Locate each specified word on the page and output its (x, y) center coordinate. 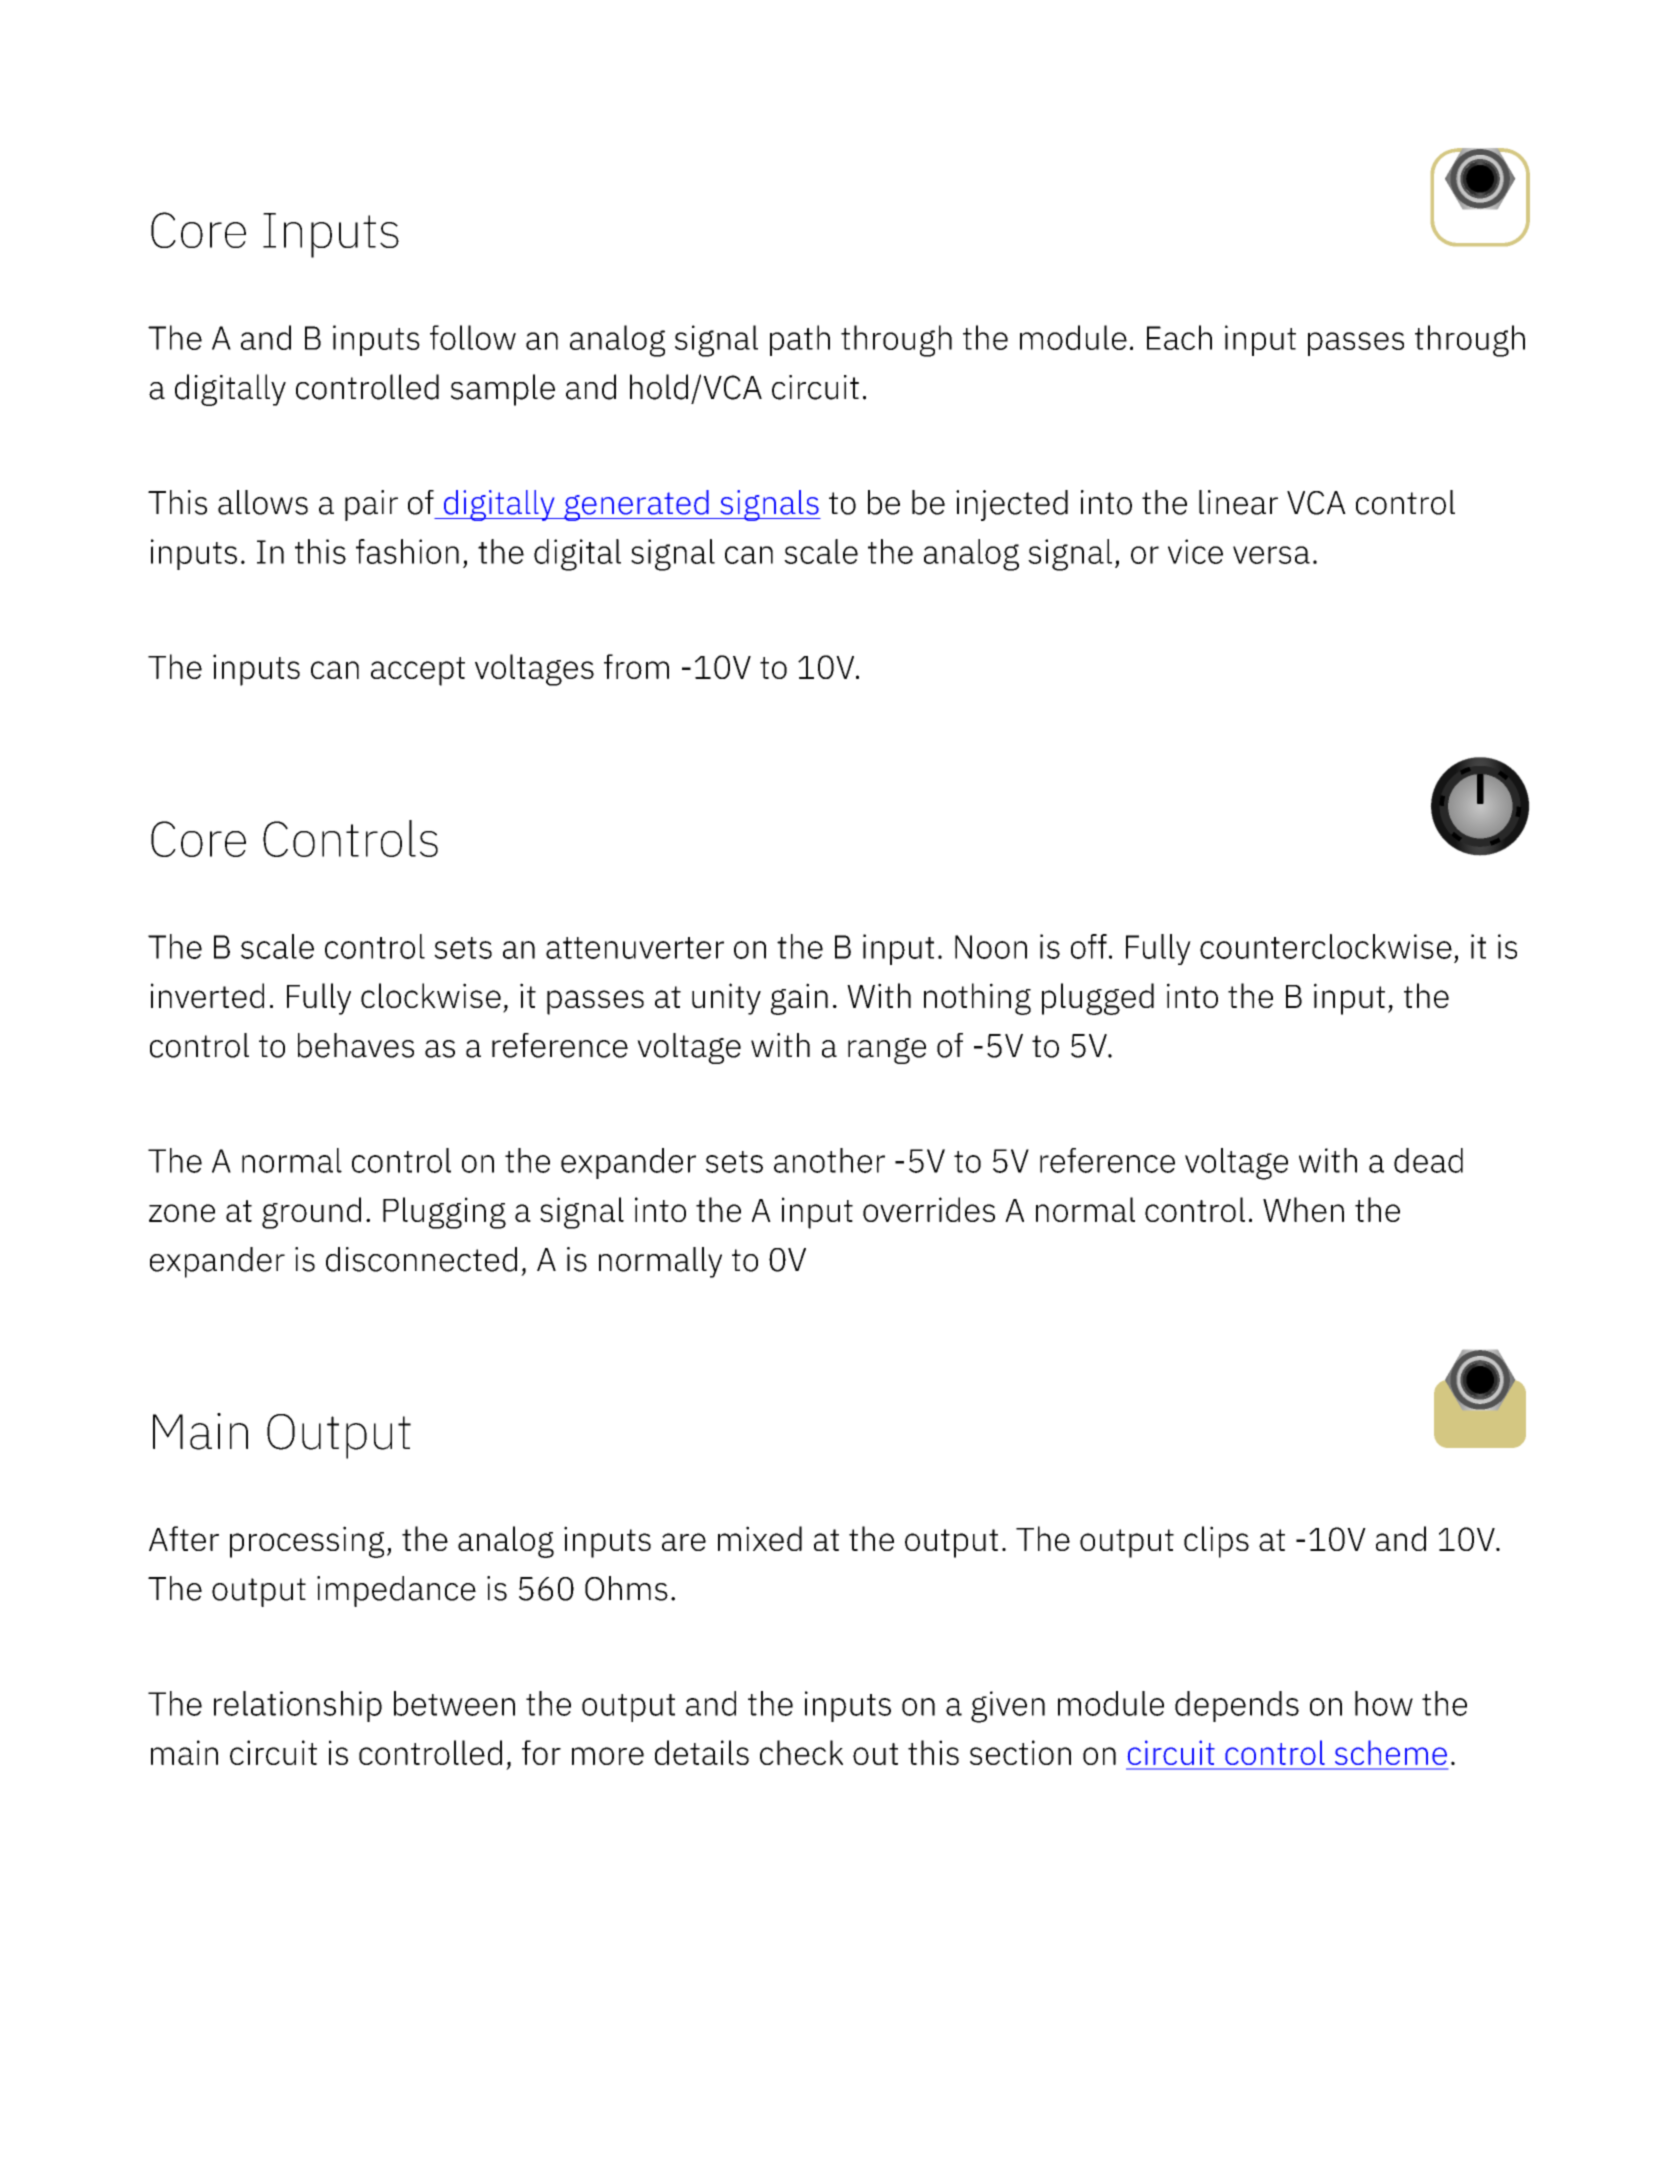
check (801, 1752)
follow (473, 337)
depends (1237, 1706)
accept (418, 671)
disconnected (421, 1259)
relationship (298, 1706)
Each (1179, 337)
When (1303, 1209)
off (1089, 946)
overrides (929, 1209)
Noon (991, 947)
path (800, 340)
